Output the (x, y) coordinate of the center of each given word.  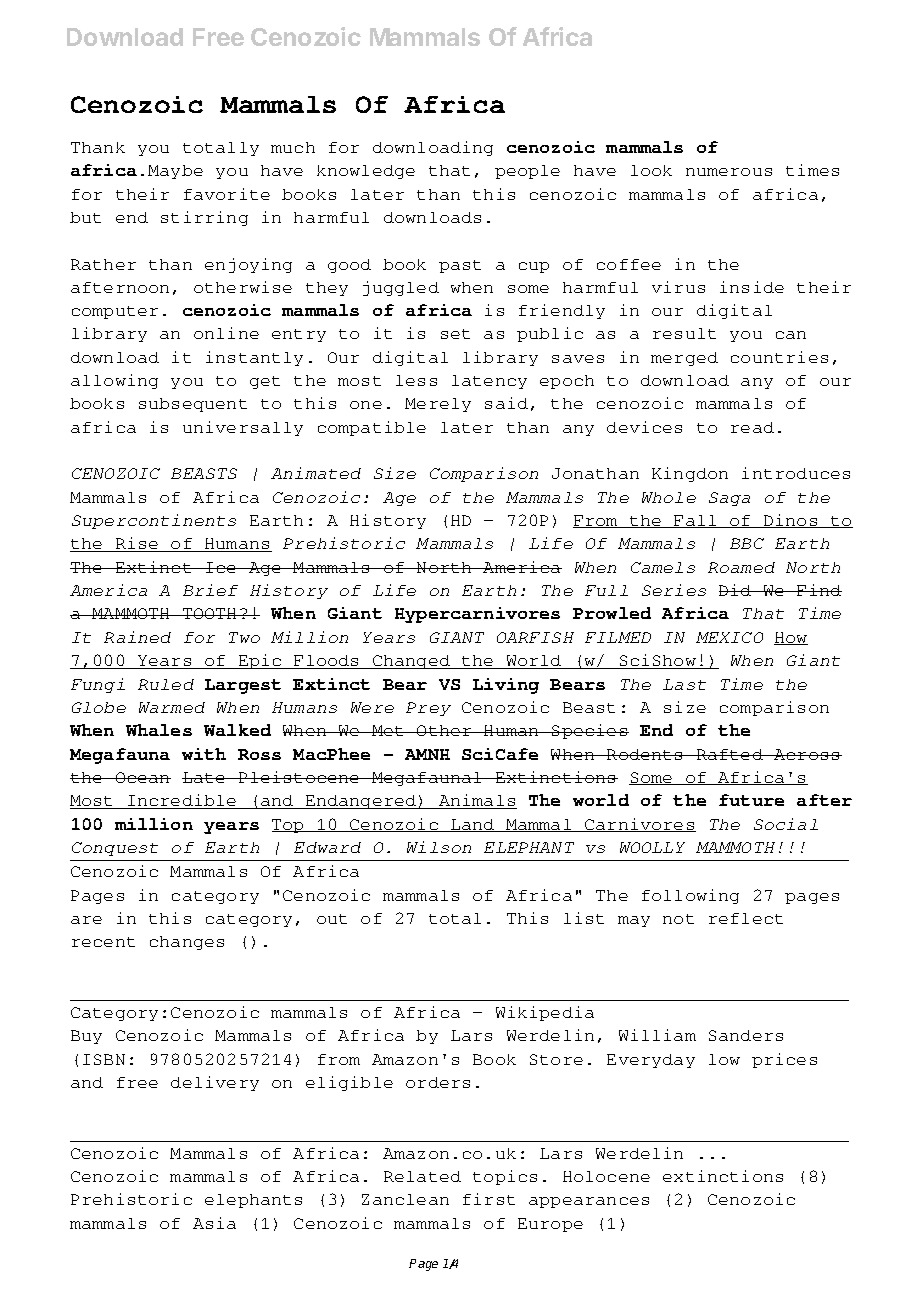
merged (684, 359)
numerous (729, 172)
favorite (227, 194)
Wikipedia (545, 1013)
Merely (438, 405)
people (527, 172)
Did (736, 590)
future (751, 800)
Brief (210, 590)
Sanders (746, 1035)
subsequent (193, 405)
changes (187, 943)
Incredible (182, 801)
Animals (477, 801)
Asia (214, 1223)
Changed (412, 662)
